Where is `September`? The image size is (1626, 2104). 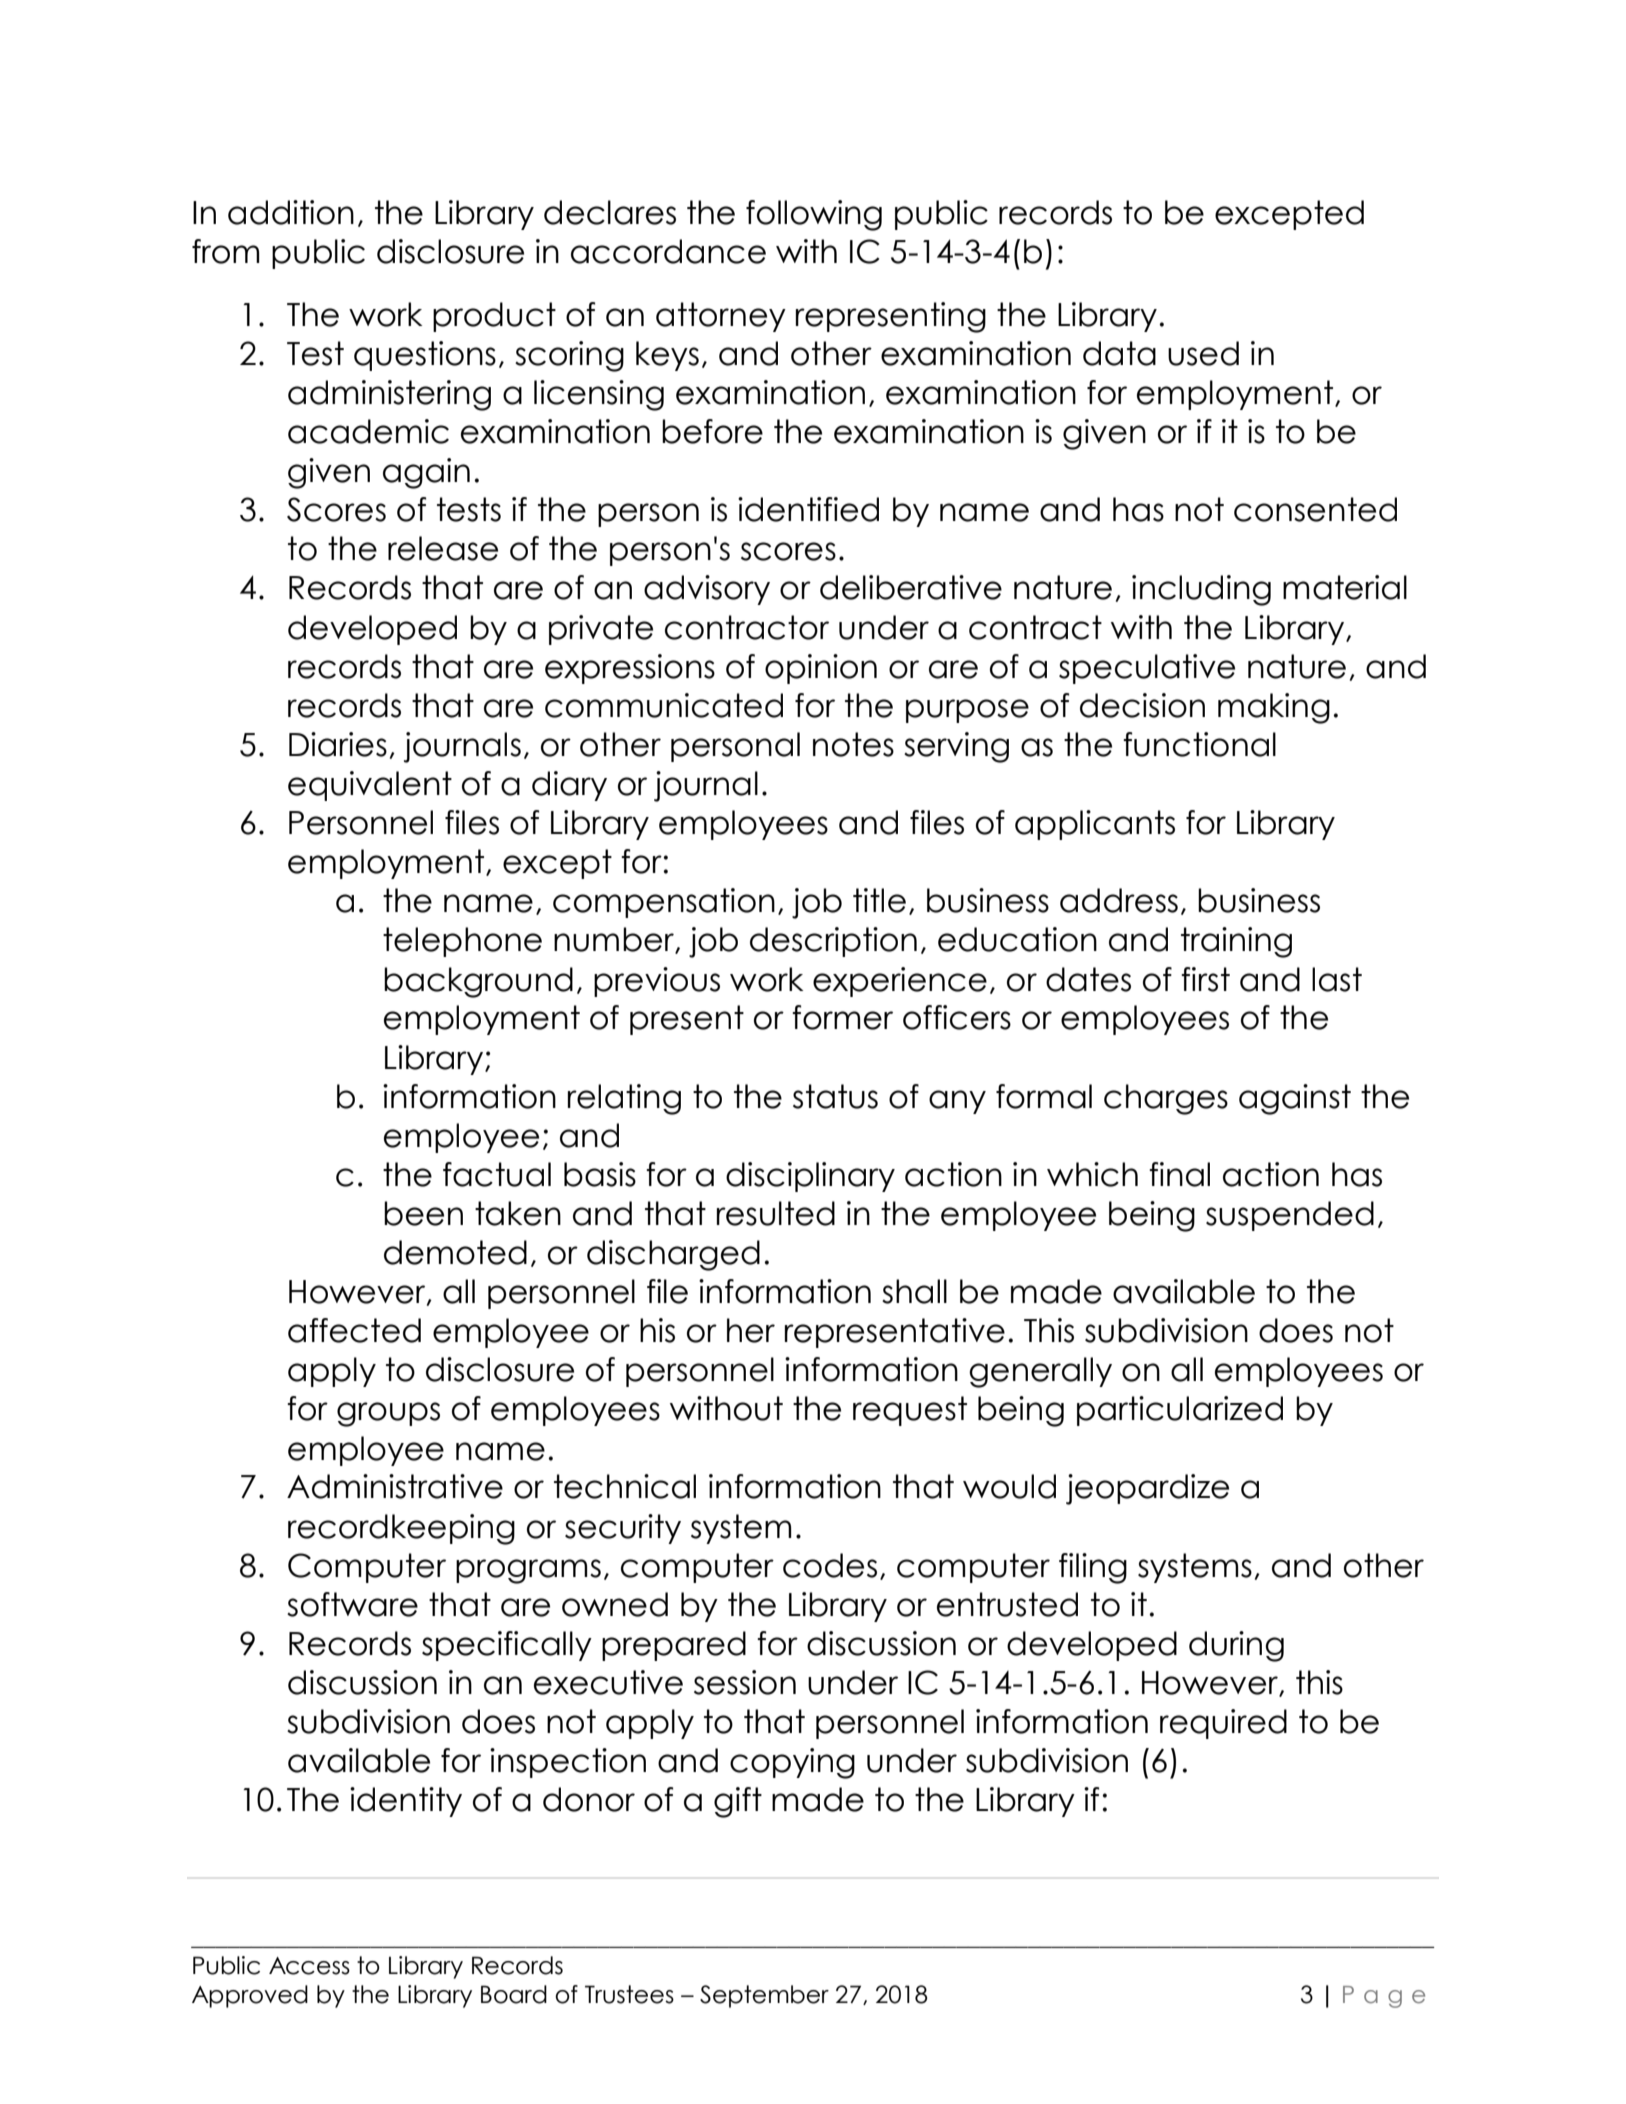
September is located at coordinates (764, 1996).
